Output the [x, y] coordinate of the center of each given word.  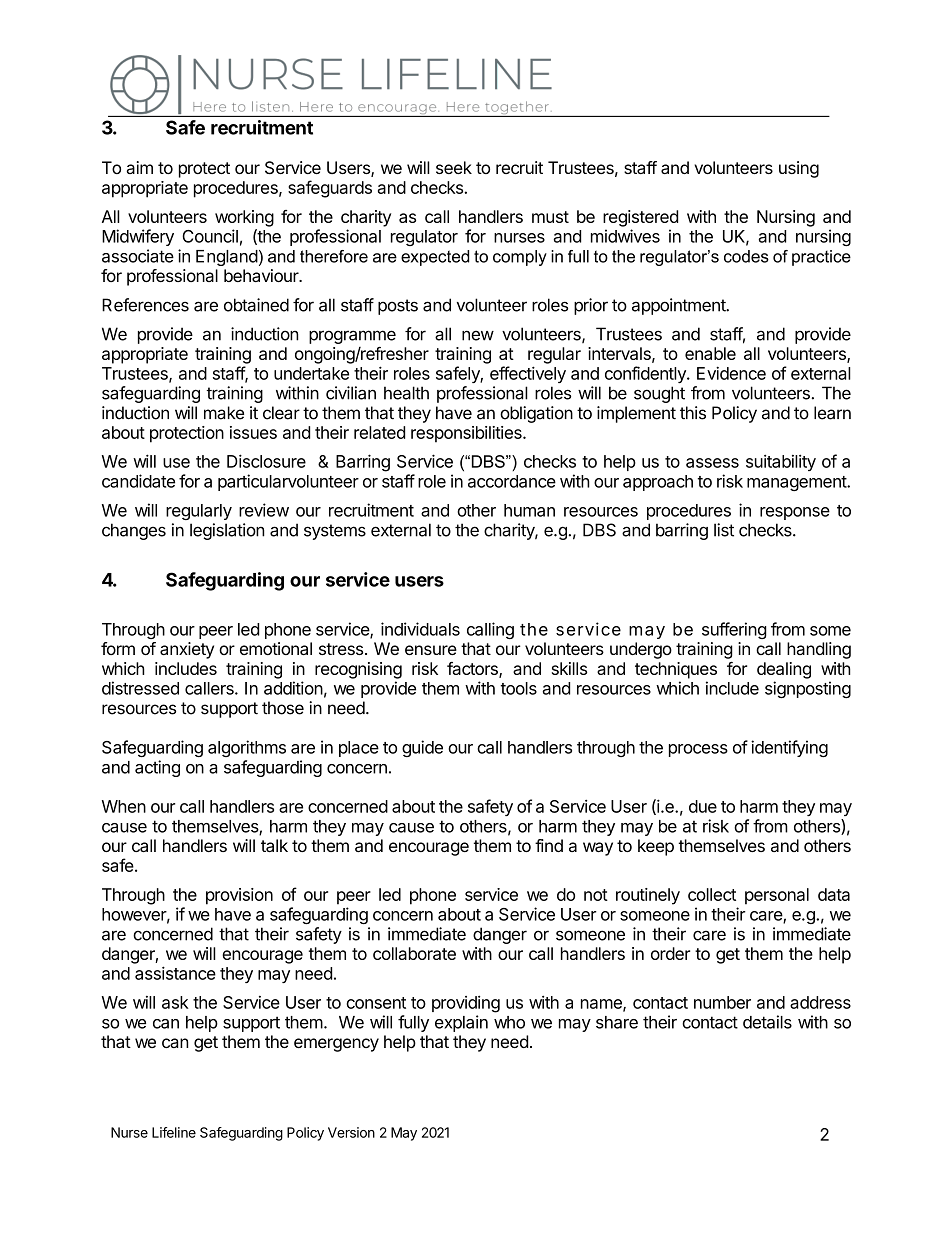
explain [461, 1023]
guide [422, 748]
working [244, 218]
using [799, 169]
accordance [512, 481]
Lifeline [174, 1132]
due [703, 806]
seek [454, 167]
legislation [227, 531]
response [795, 513]
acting [157, 768]
